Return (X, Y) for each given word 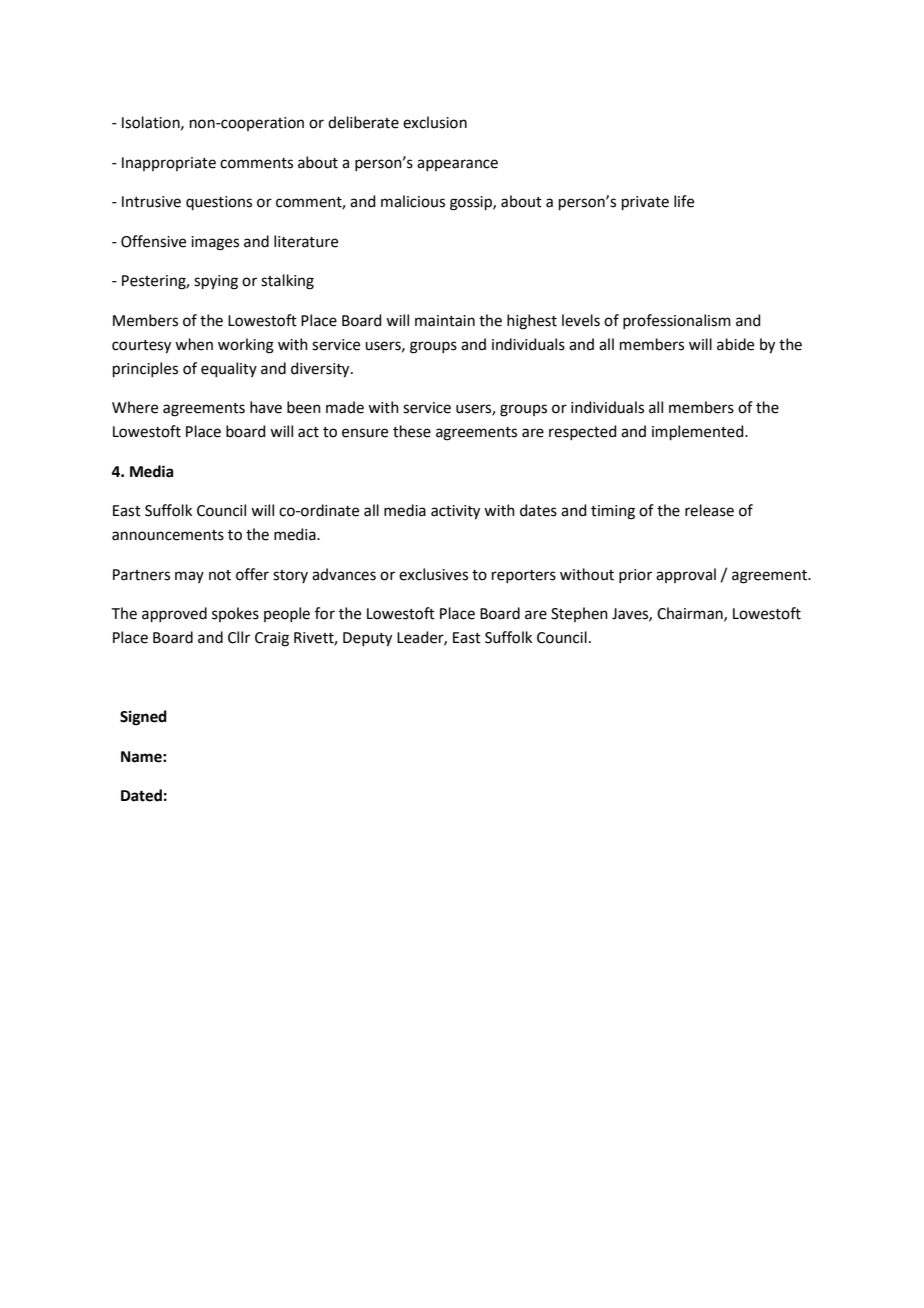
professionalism (677, 321)
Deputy (367, 639)
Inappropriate (169, 164)
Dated (141, 795)
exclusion (435, 122)
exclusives (433, 574)
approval (686, 575)
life (684, 201)
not (220, 575)
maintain (445, 321)
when (194, 344)
